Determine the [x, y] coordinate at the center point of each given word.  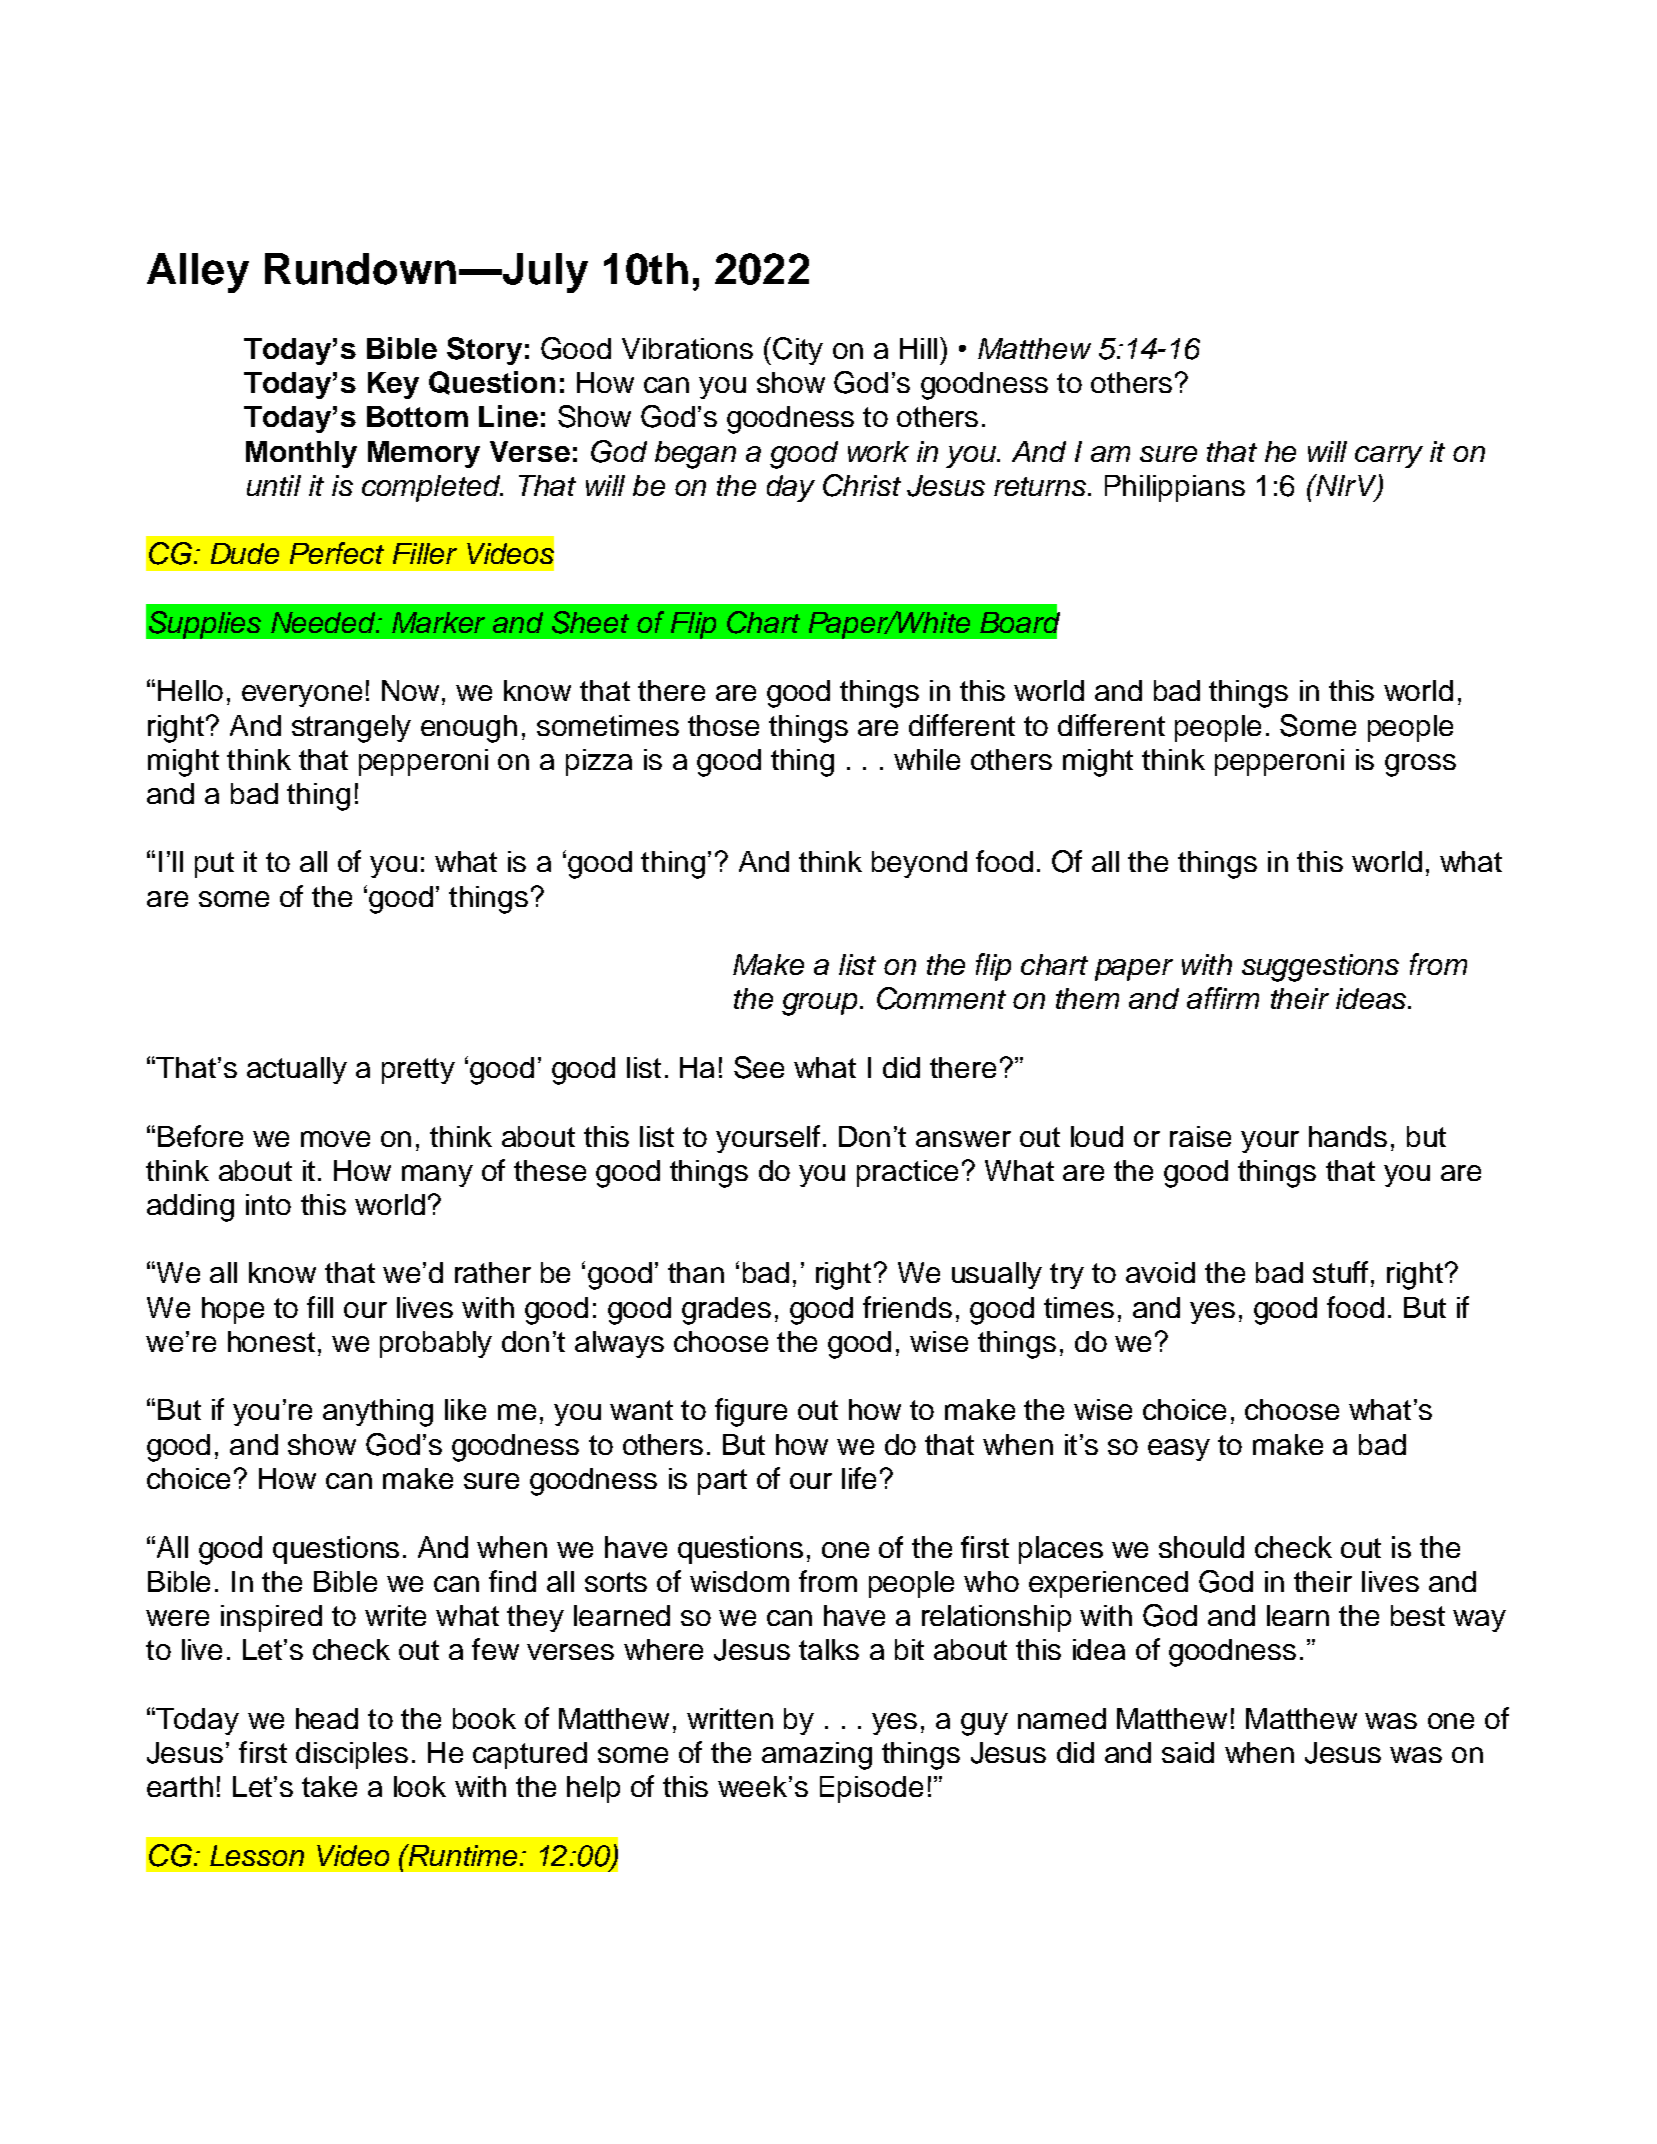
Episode [871, 1789]
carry [1389, 457]
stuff [1340, 1272]
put [214, 865]
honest [271, 1341]
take [329, 1786]
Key [393, 385]
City [798, 351]
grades [726, 1311]
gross [1420, 765]
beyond [919, 864]
